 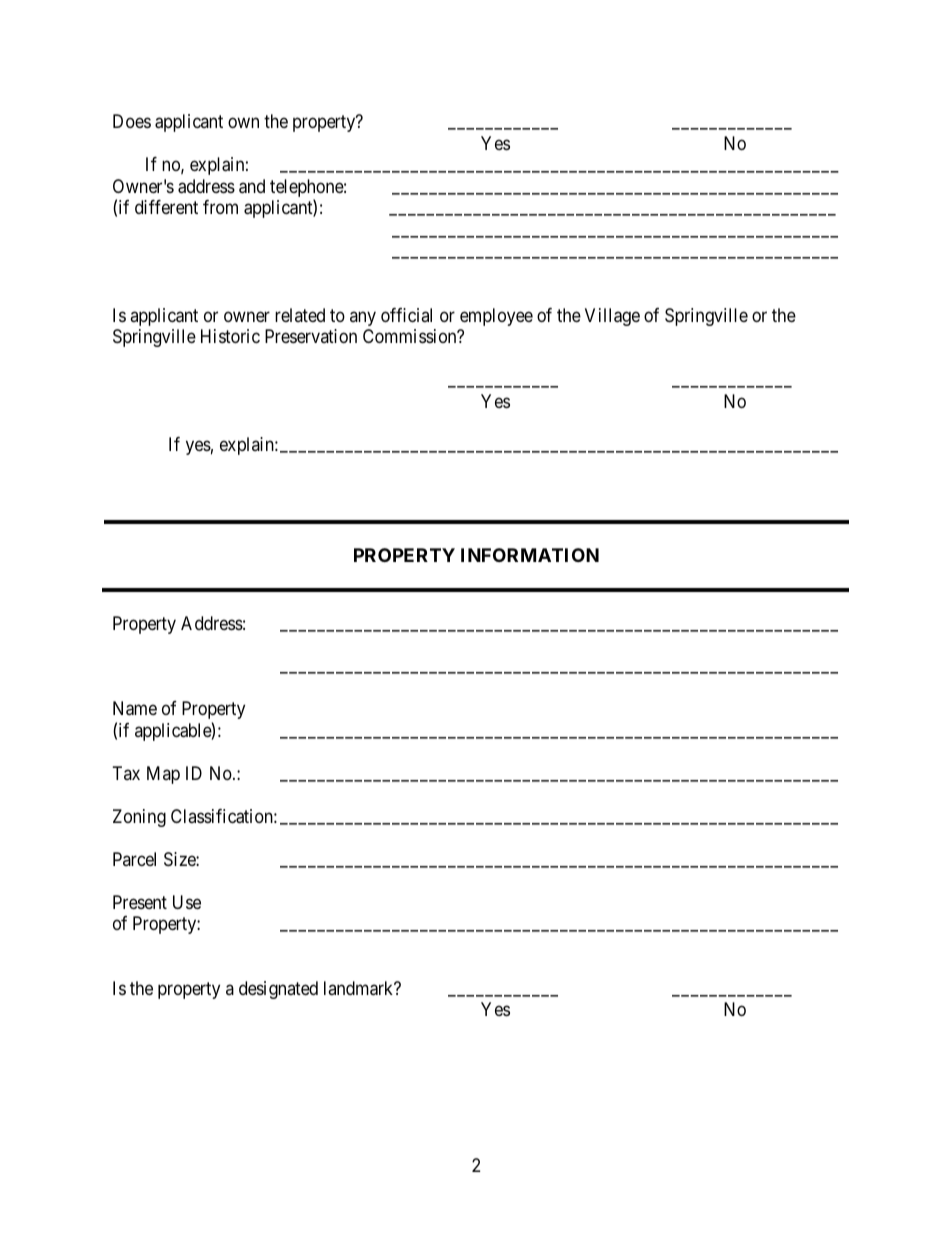 What do you see at coordinates (278, 990) in the screenshot?
I see `designated` at bounding box center [278, 990].
